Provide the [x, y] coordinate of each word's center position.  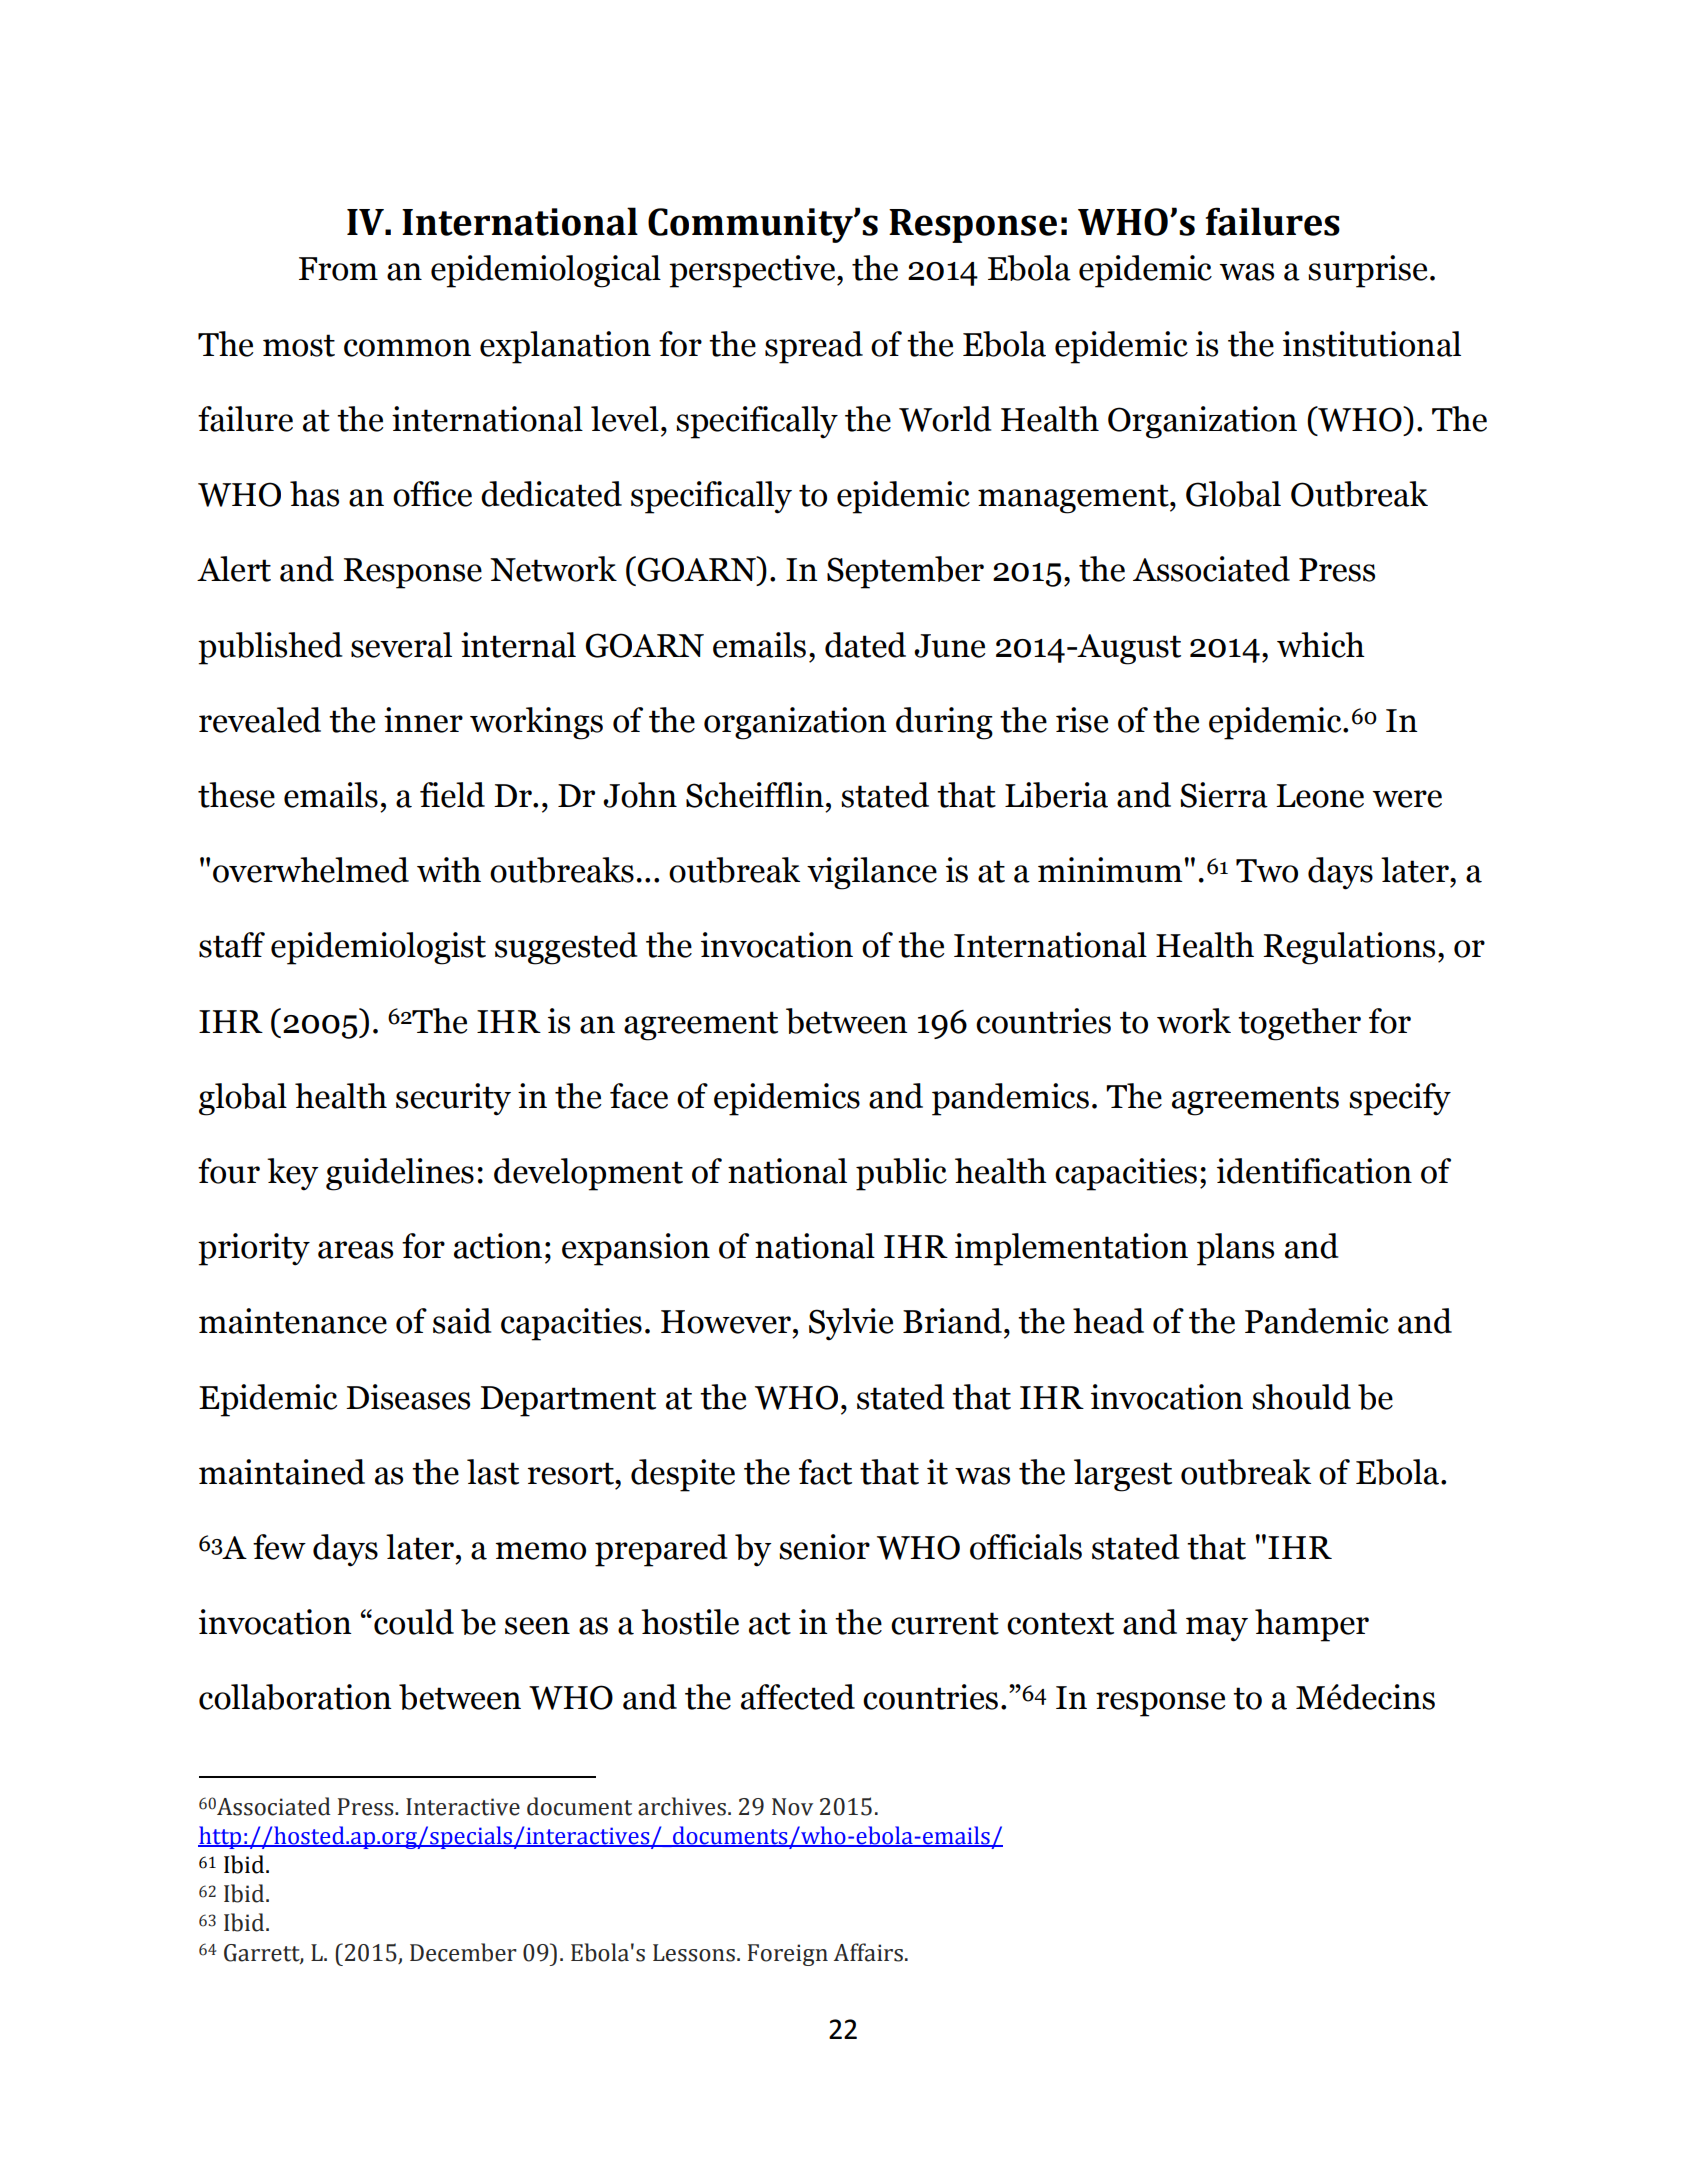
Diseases [408, 1397]
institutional [1372, 344]
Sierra [1224, 795]
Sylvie [851, 1324]
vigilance [872, 873]
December [463, 1952]
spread [814, 347]
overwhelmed [311, 870]
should [1301, 1397]
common [407, 348]
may [1217, 1629]
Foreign [788, 1955]
